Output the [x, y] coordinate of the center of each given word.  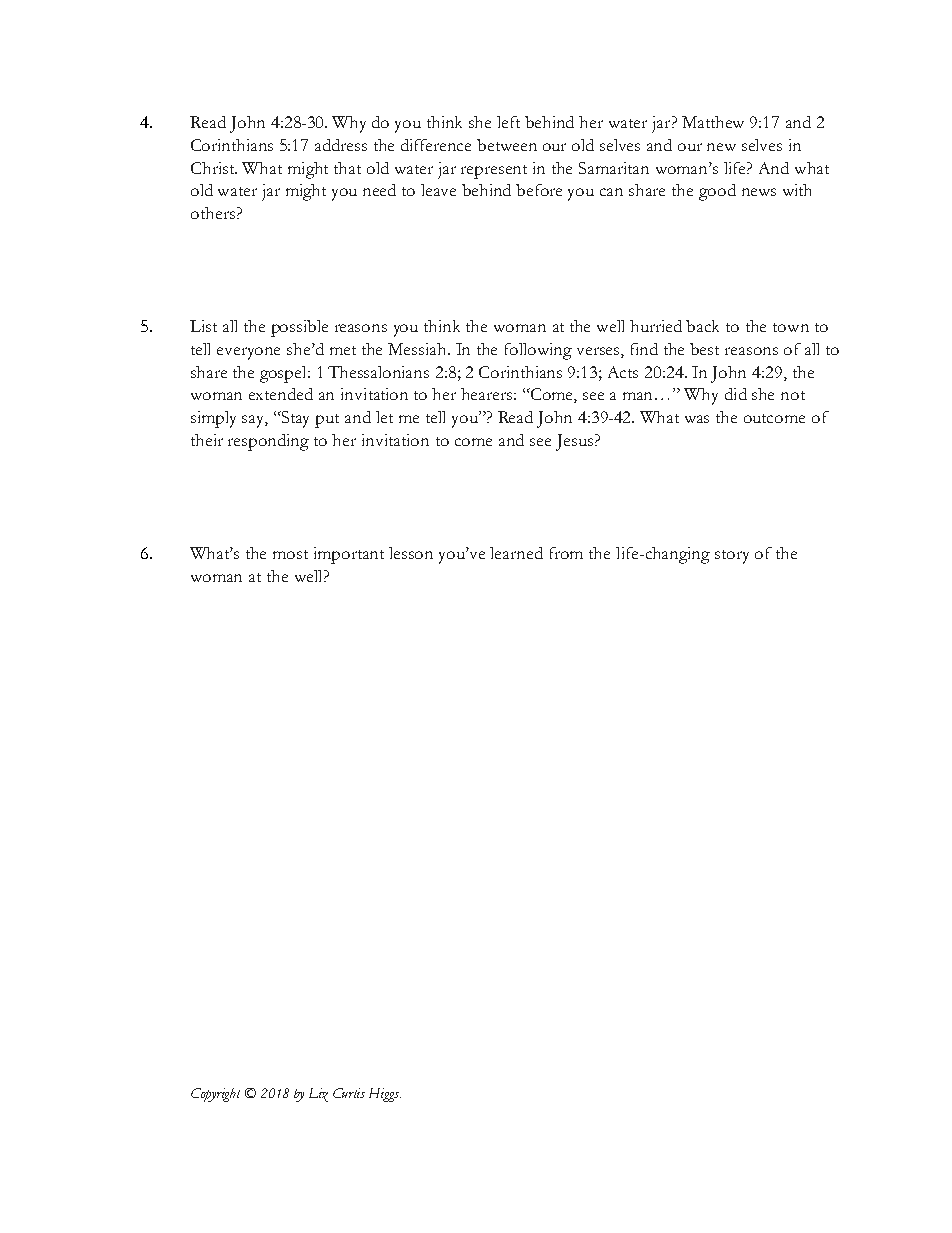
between [507, 145]
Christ [214, 168]
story [732, 557]
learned [516, 553]
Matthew [713, 122]
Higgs [385, 1095]
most [290, 554]
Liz [318, 1095]
